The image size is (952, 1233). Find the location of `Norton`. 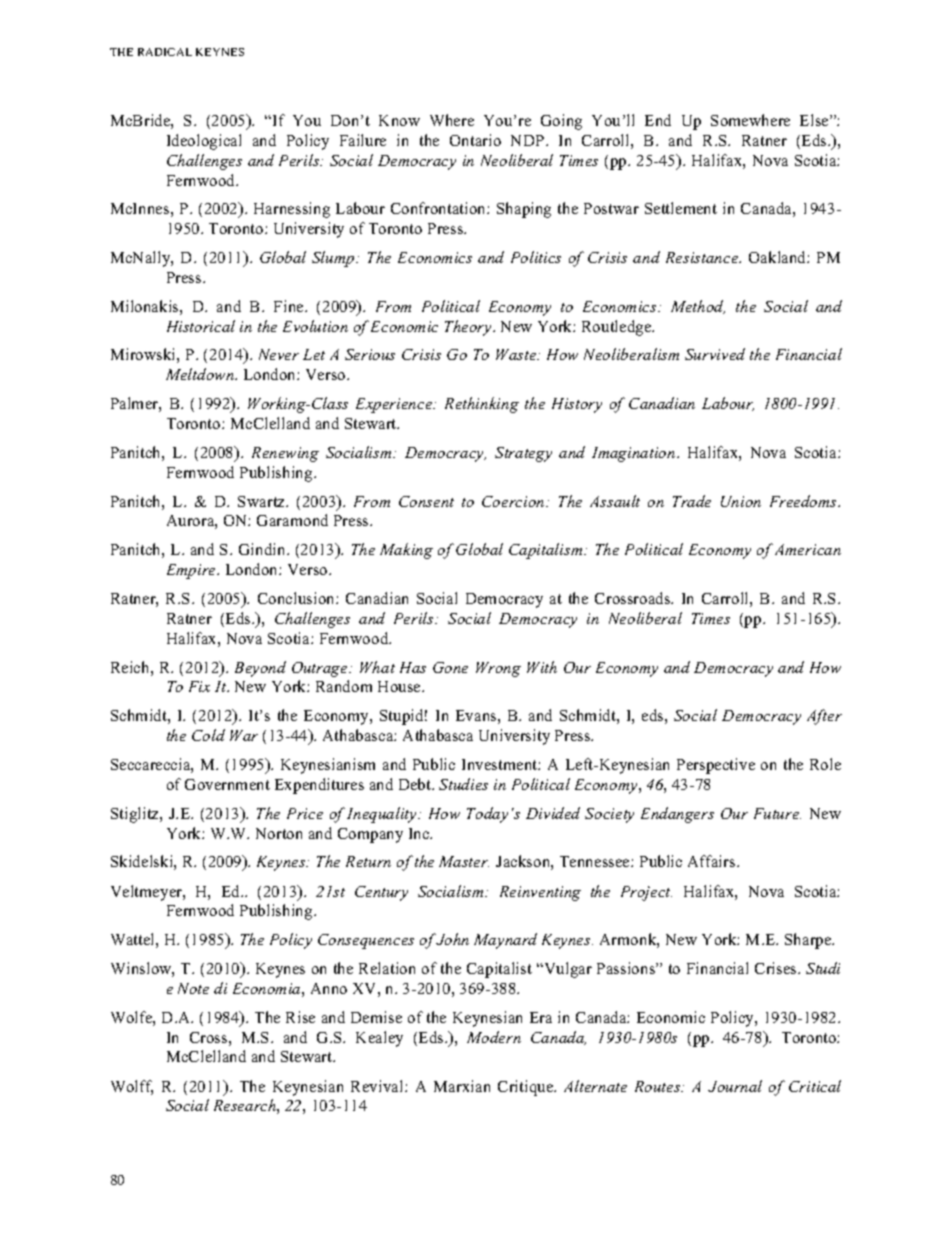

Norton is located at coordinates (279, 833).
